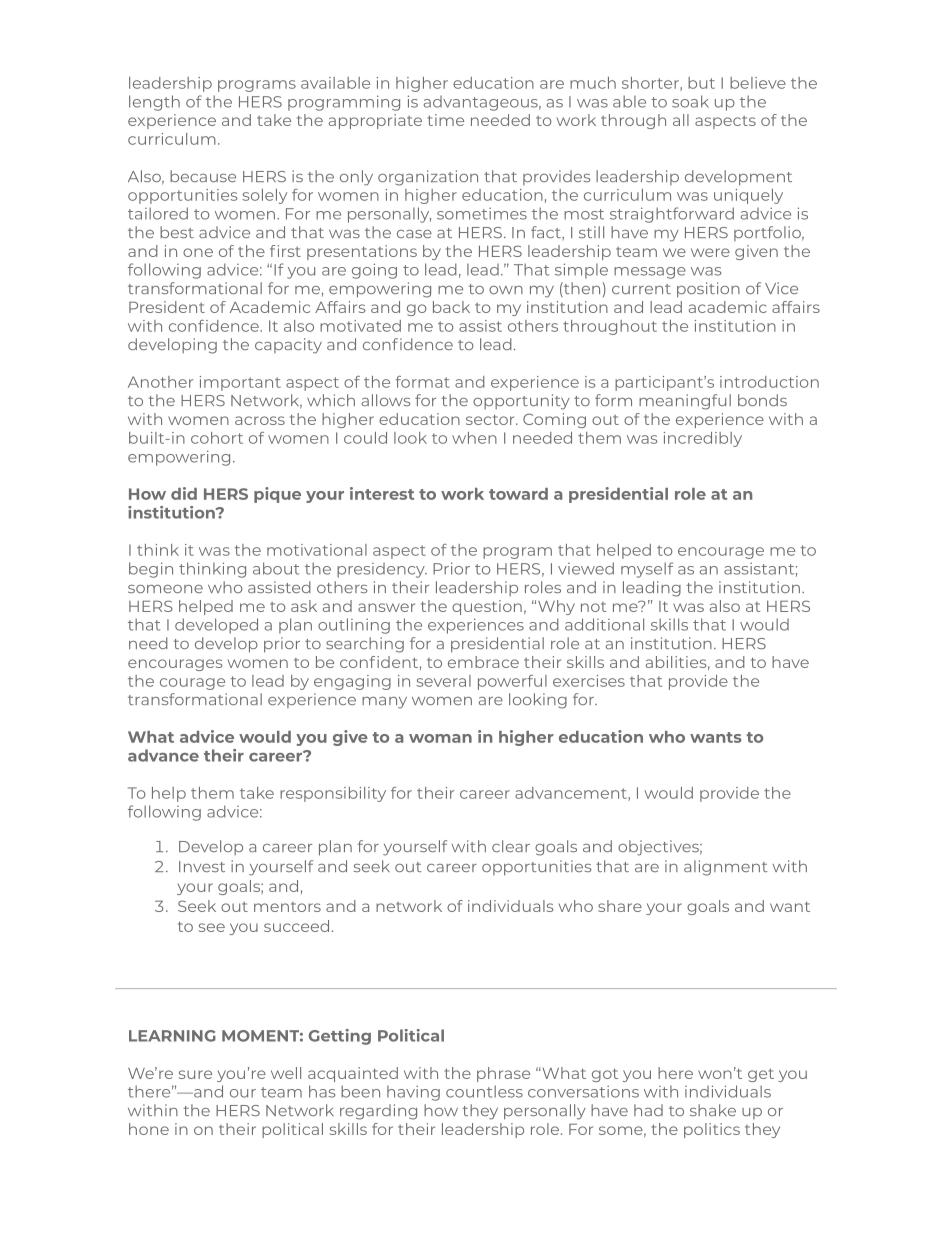 The height and width of the screenshot is (1233, 952). I want to click on sure, so click(195, 1074).
